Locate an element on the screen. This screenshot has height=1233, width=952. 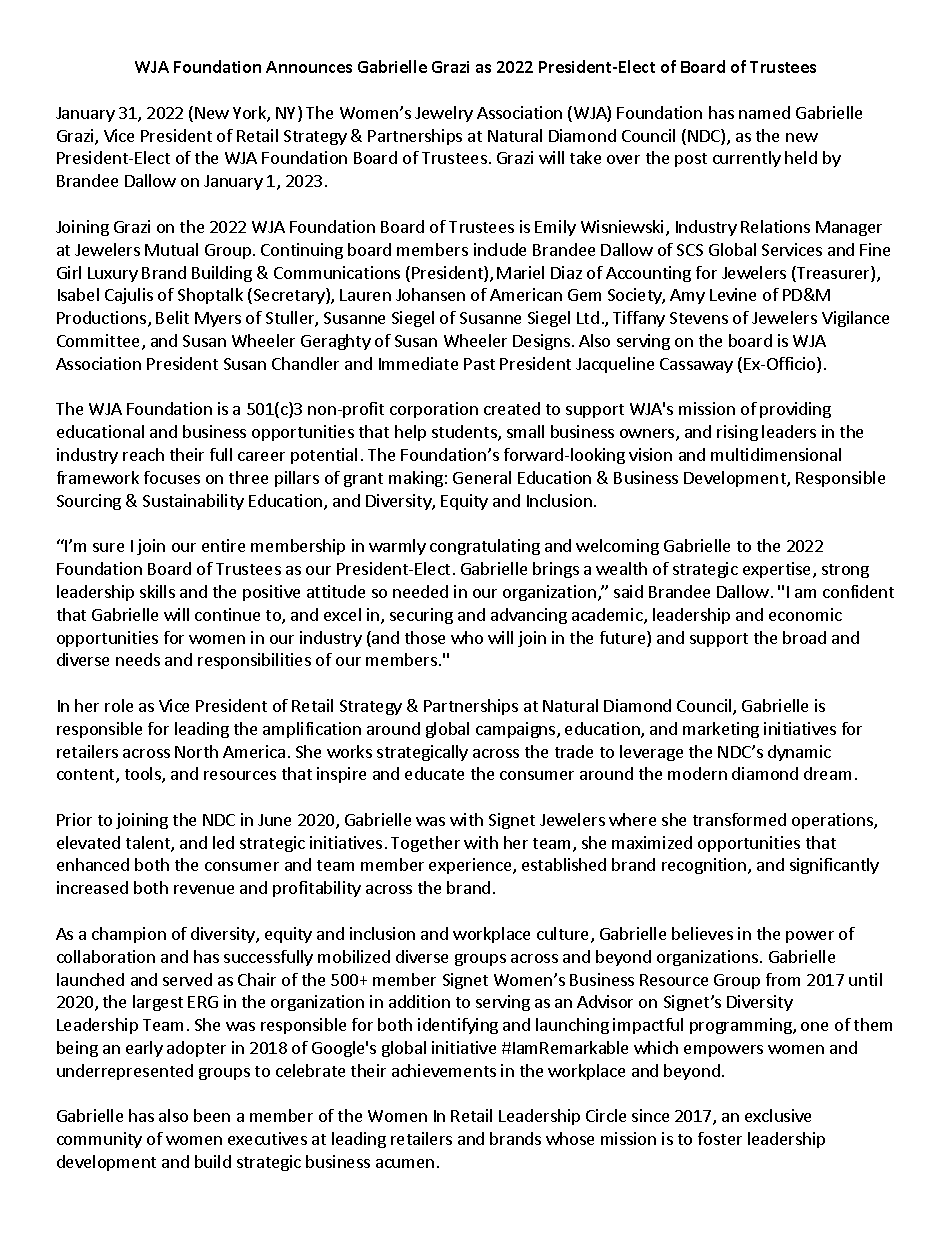
securing is located at coordinates (421, 616).
